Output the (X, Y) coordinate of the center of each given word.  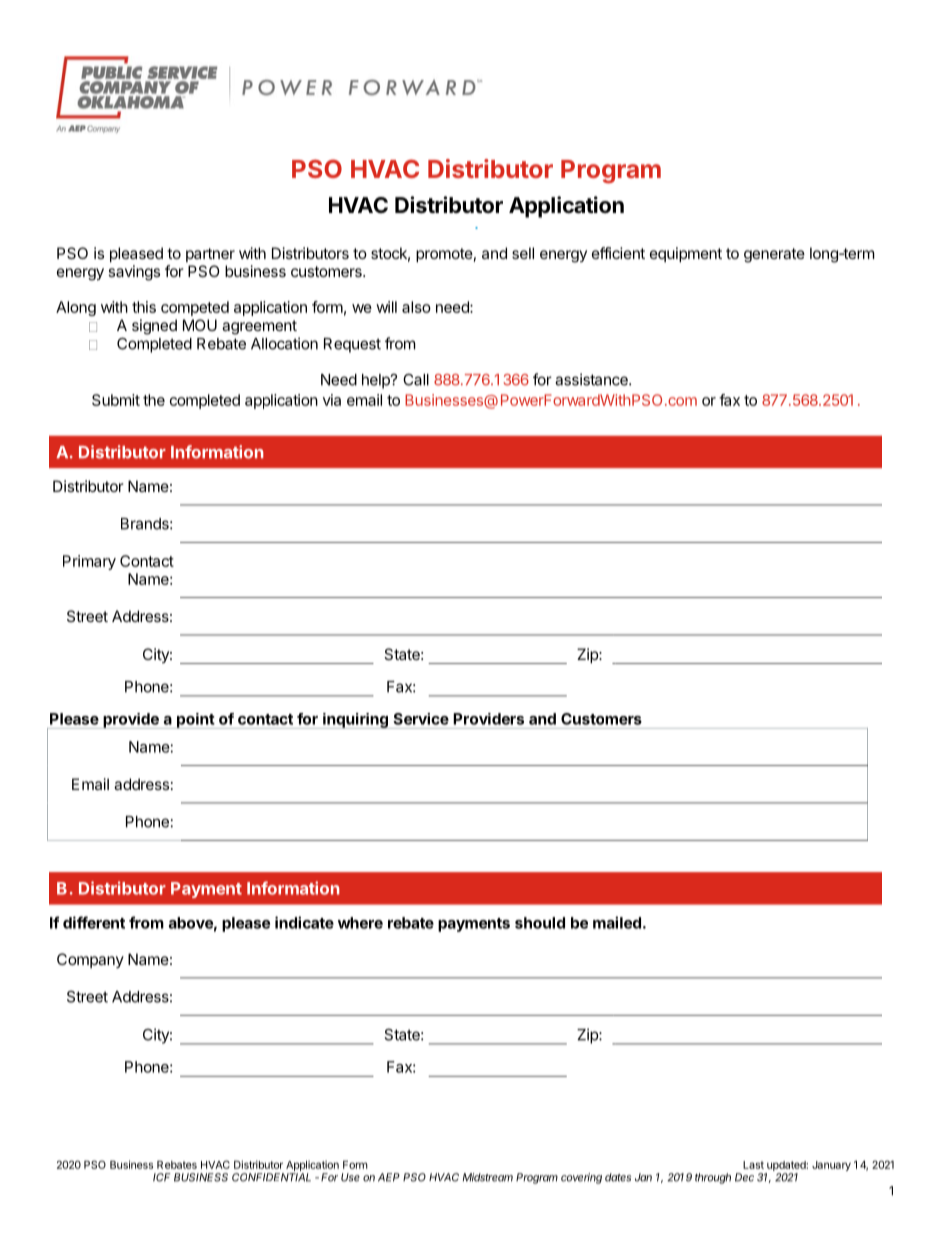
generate (774, 255)
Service (421, 719)
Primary (89, 562)
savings (134, 273)
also (416, 307)
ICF (162, 1177)
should (540, 923)
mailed (617, 922)
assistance (592, 379)
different (94, 922)
